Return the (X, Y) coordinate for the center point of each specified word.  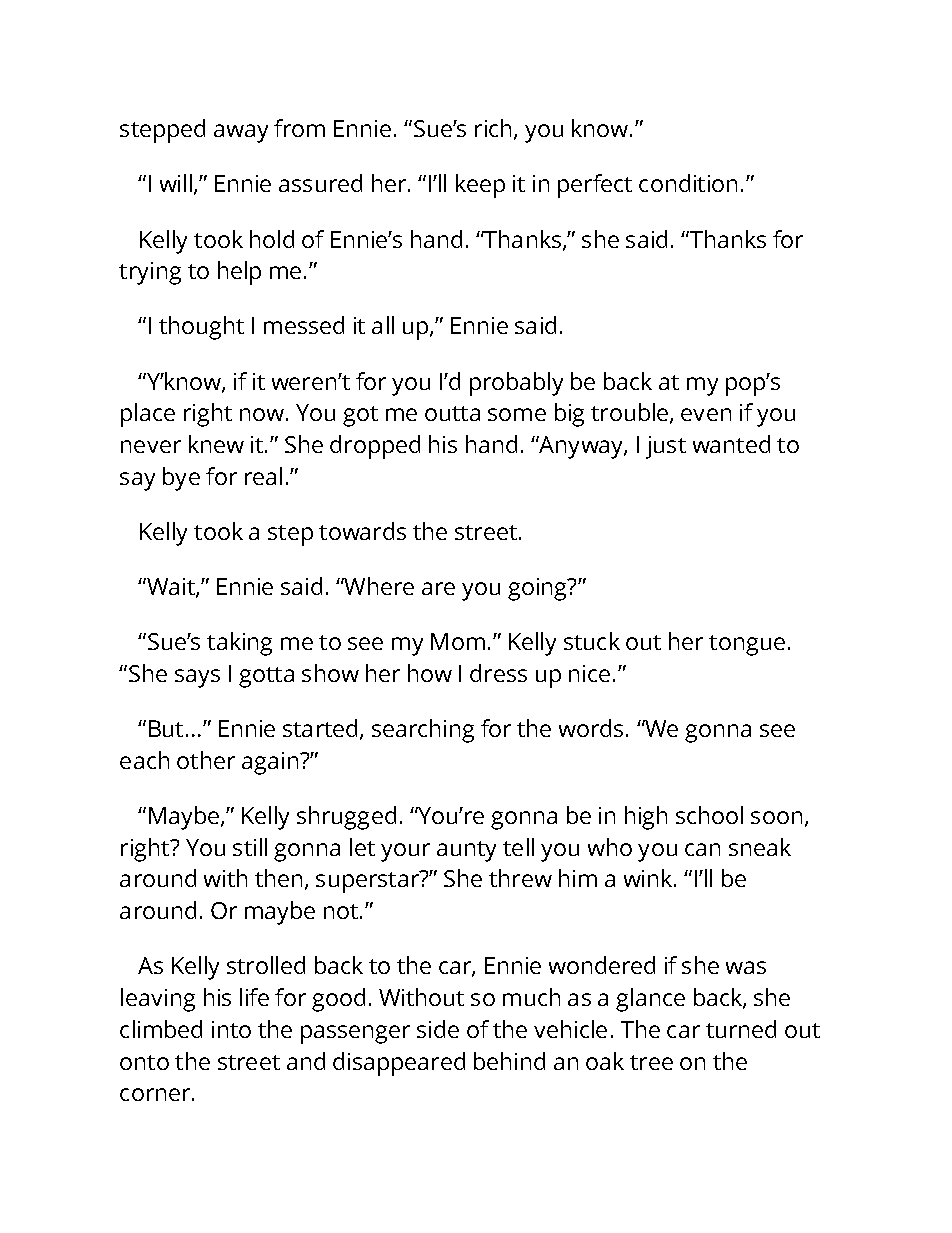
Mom (458, 641)
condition (688, 183)
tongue (747, 645)
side (438, 1029)
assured (320, 183)
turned (741, 1029)
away (241, 133)
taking (239, 644)
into (231, 1029)
